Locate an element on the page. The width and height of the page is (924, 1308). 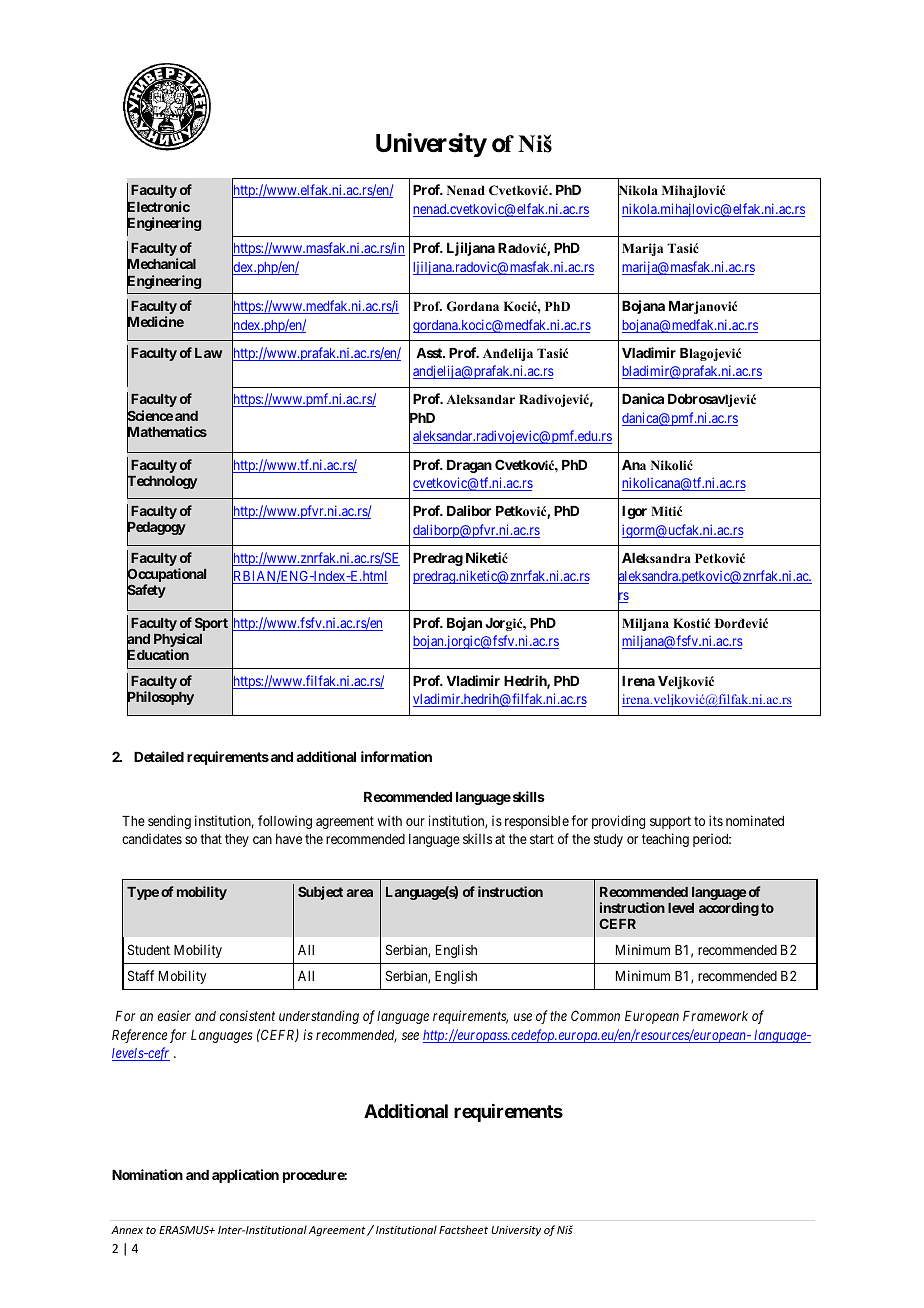
its is located at coordinates (716, 820).
